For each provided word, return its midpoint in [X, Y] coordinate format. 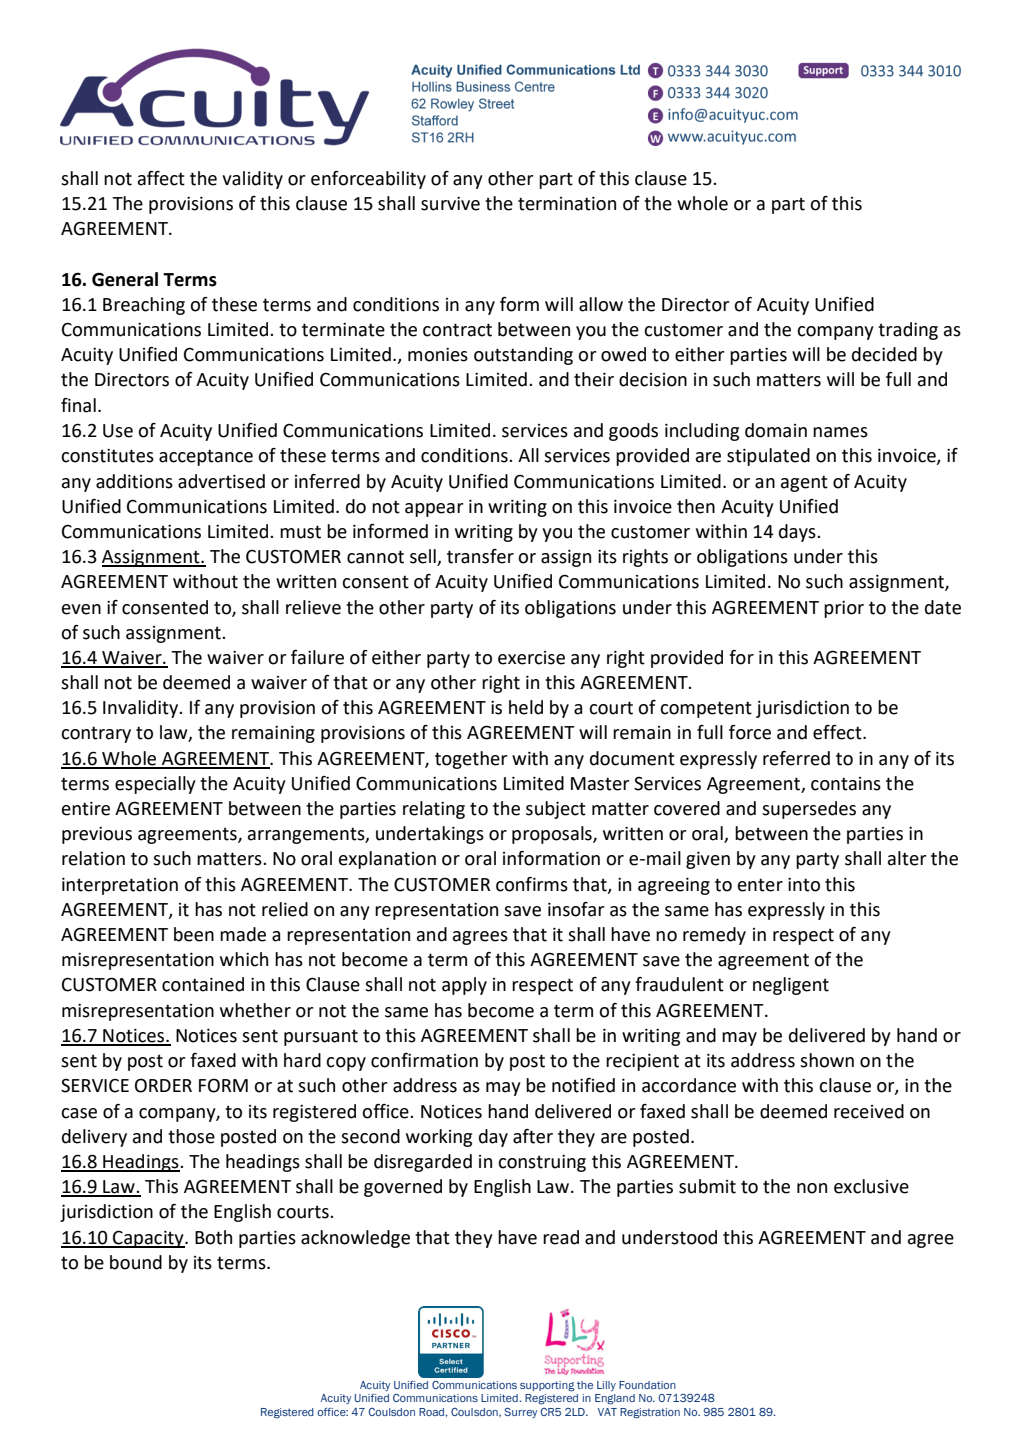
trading [908, 331]
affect [161, 178]
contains [846, 784]
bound [136, 1262]
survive [450, 204]
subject [556, 810]
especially [155, 785]
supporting [547, 1386]
